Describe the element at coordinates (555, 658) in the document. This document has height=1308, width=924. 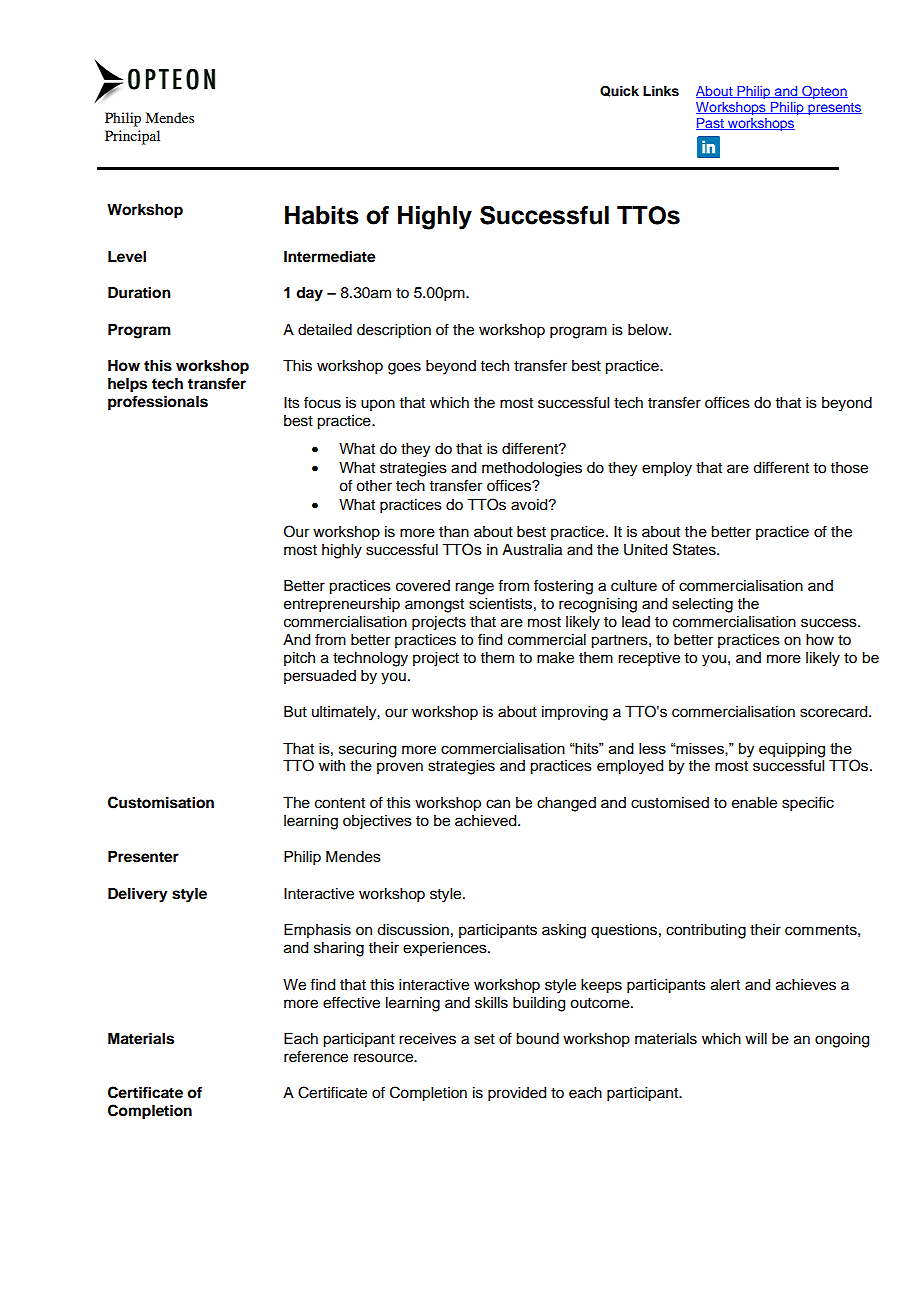
I see `make` at that location.
